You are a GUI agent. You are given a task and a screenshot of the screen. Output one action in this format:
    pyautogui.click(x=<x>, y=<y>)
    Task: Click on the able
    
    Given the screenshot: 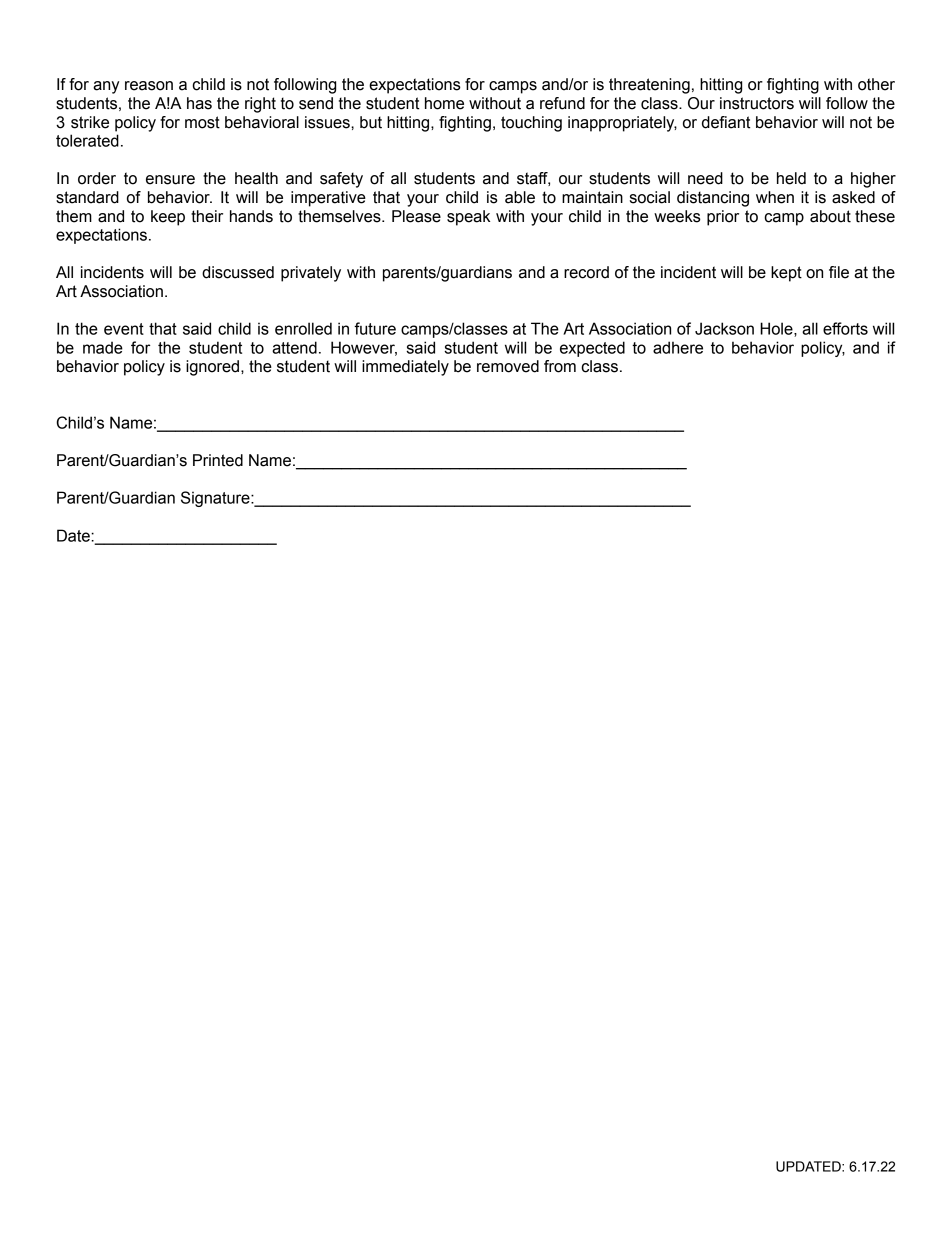 What is the action you would take?
    pyautogui.click(x=520, y=197)
